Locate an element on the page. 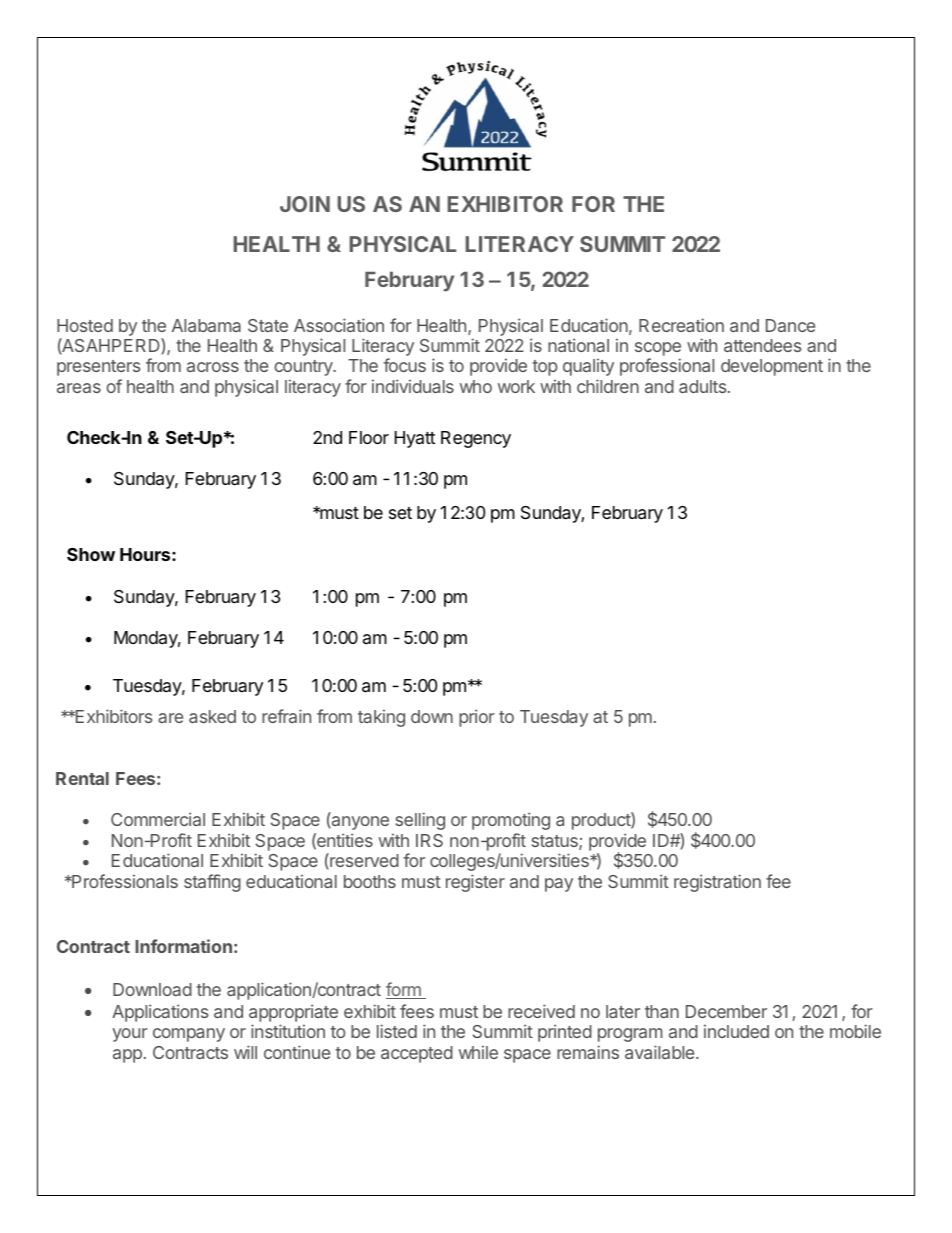 Image resolution: width=952 pixels, height=1233 pixels. Regency is located at coordinates (476, 439).
